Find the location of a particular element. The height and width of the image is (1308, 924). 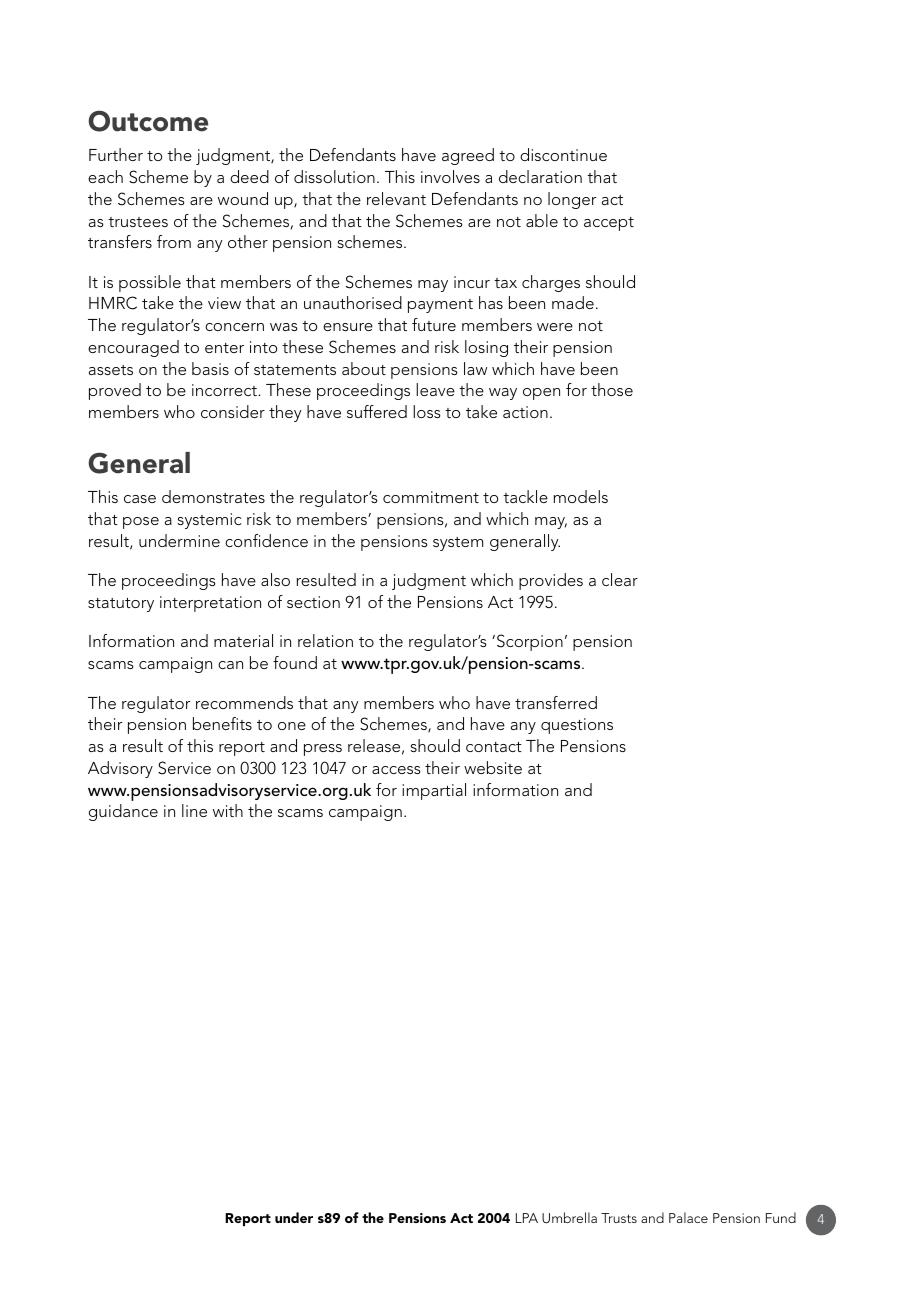

Trusts is located at coordinates (619, 1218).
